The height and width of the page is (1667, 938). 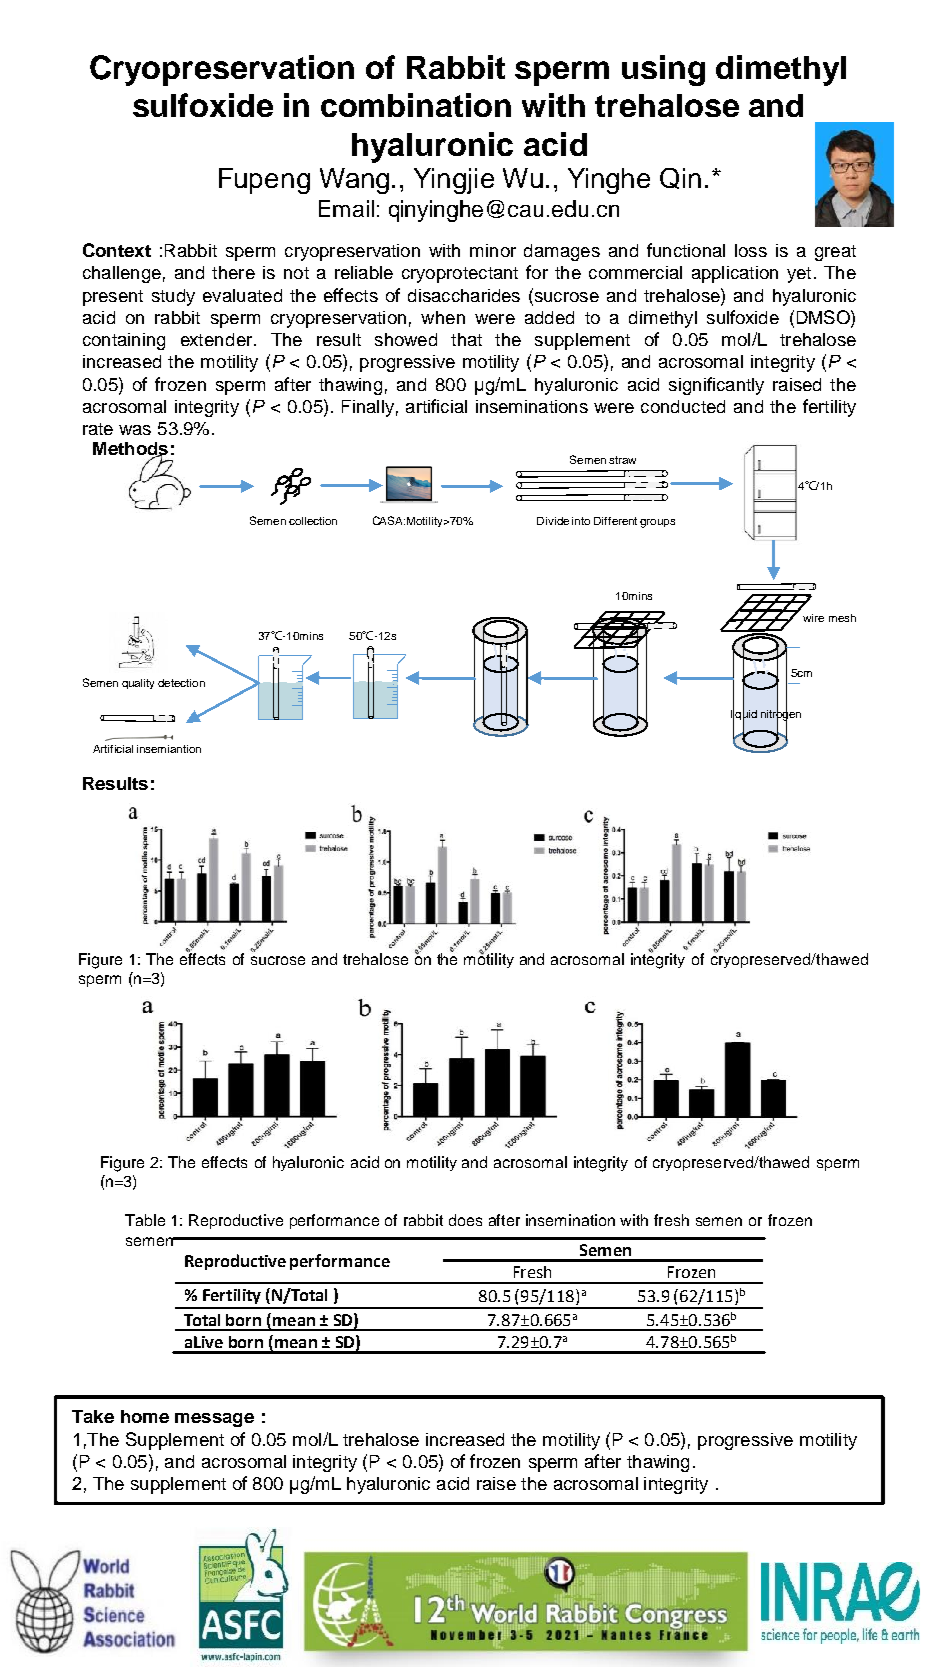 What do you see at coordinates (117, 250) in the page?
I see `Context` at bounding box center [117, 250].
